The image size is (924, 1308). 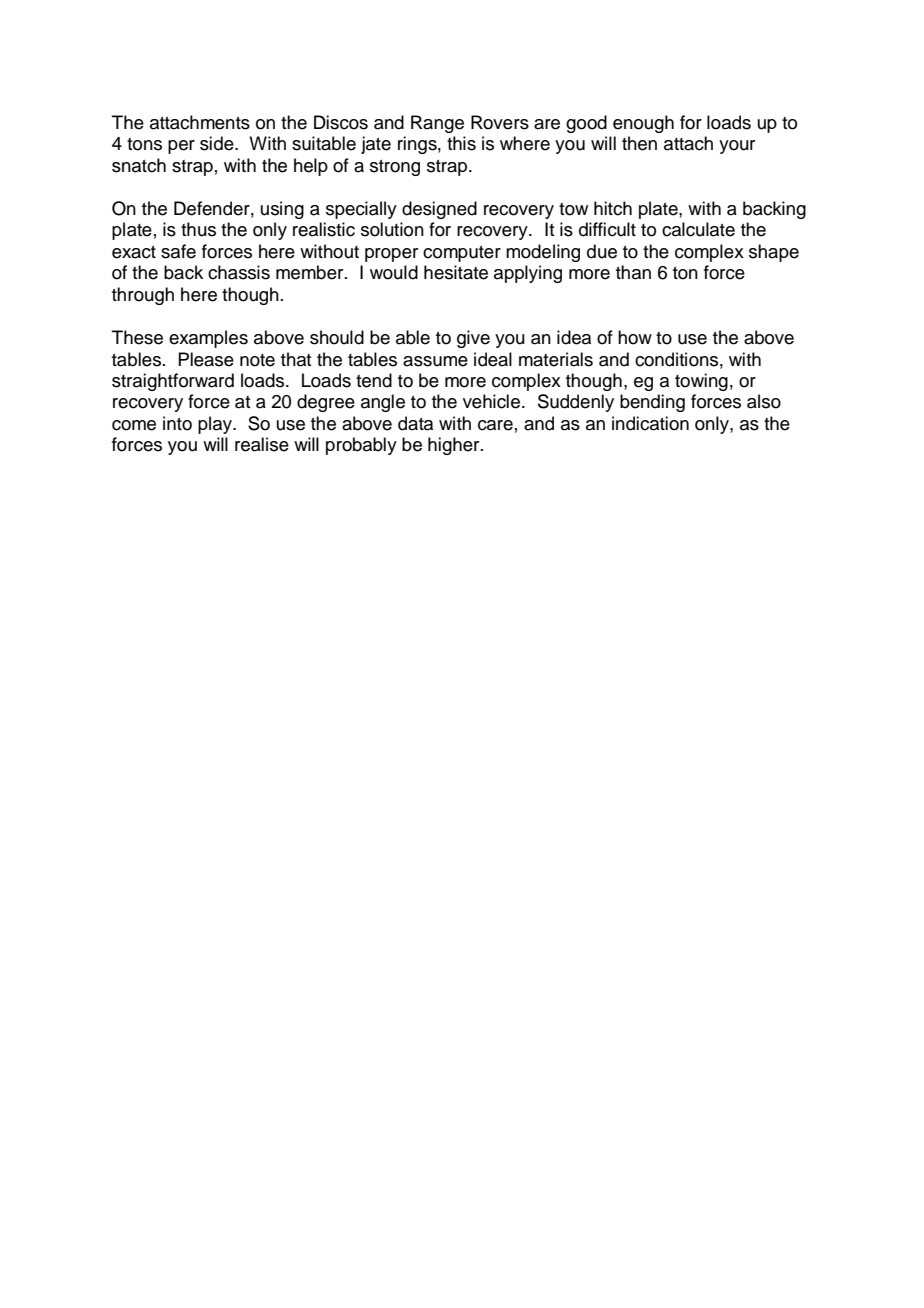 I want to click on play, so click(x=216, y=425).
